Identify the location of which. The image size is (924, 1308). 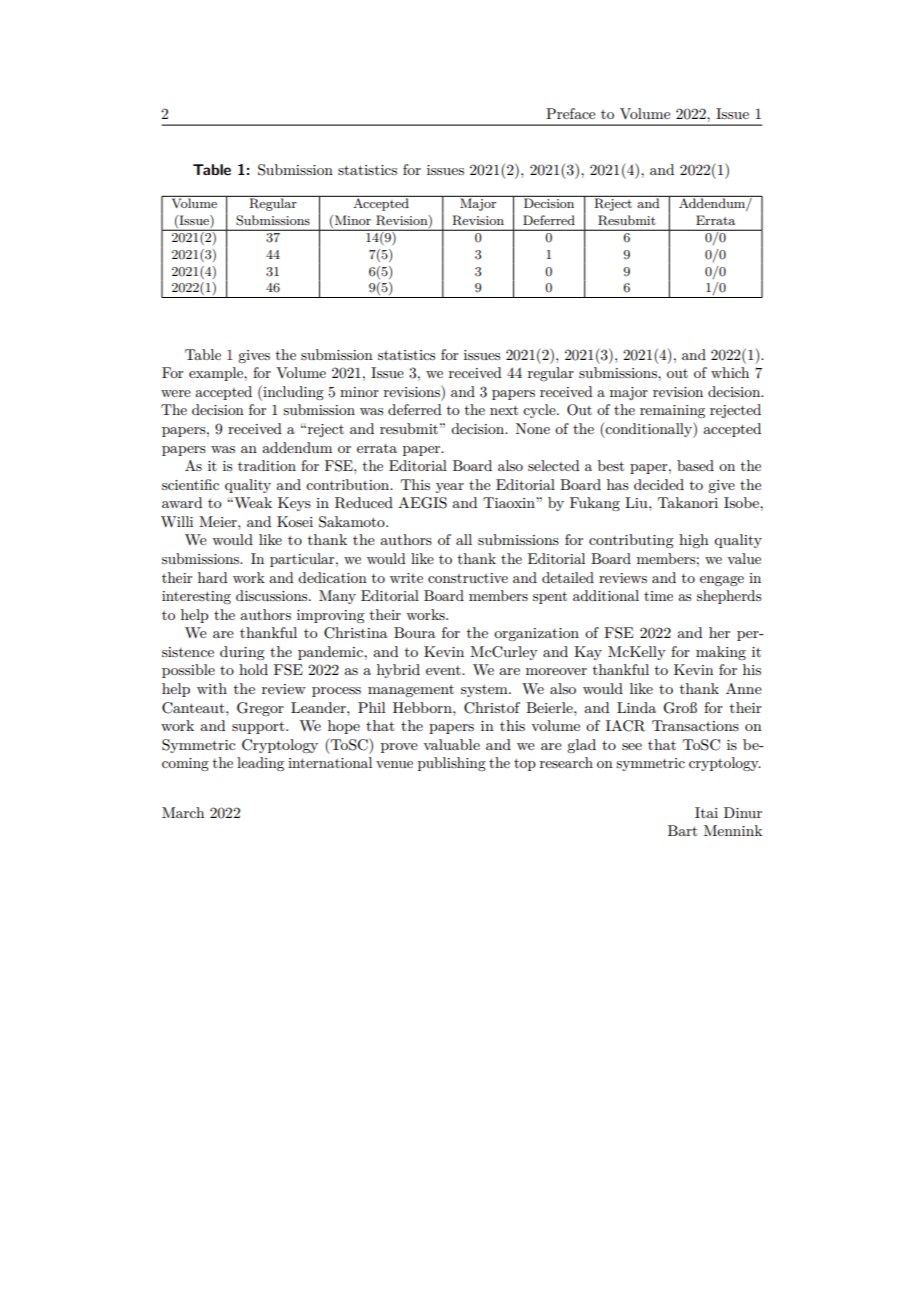
(730, 372).
